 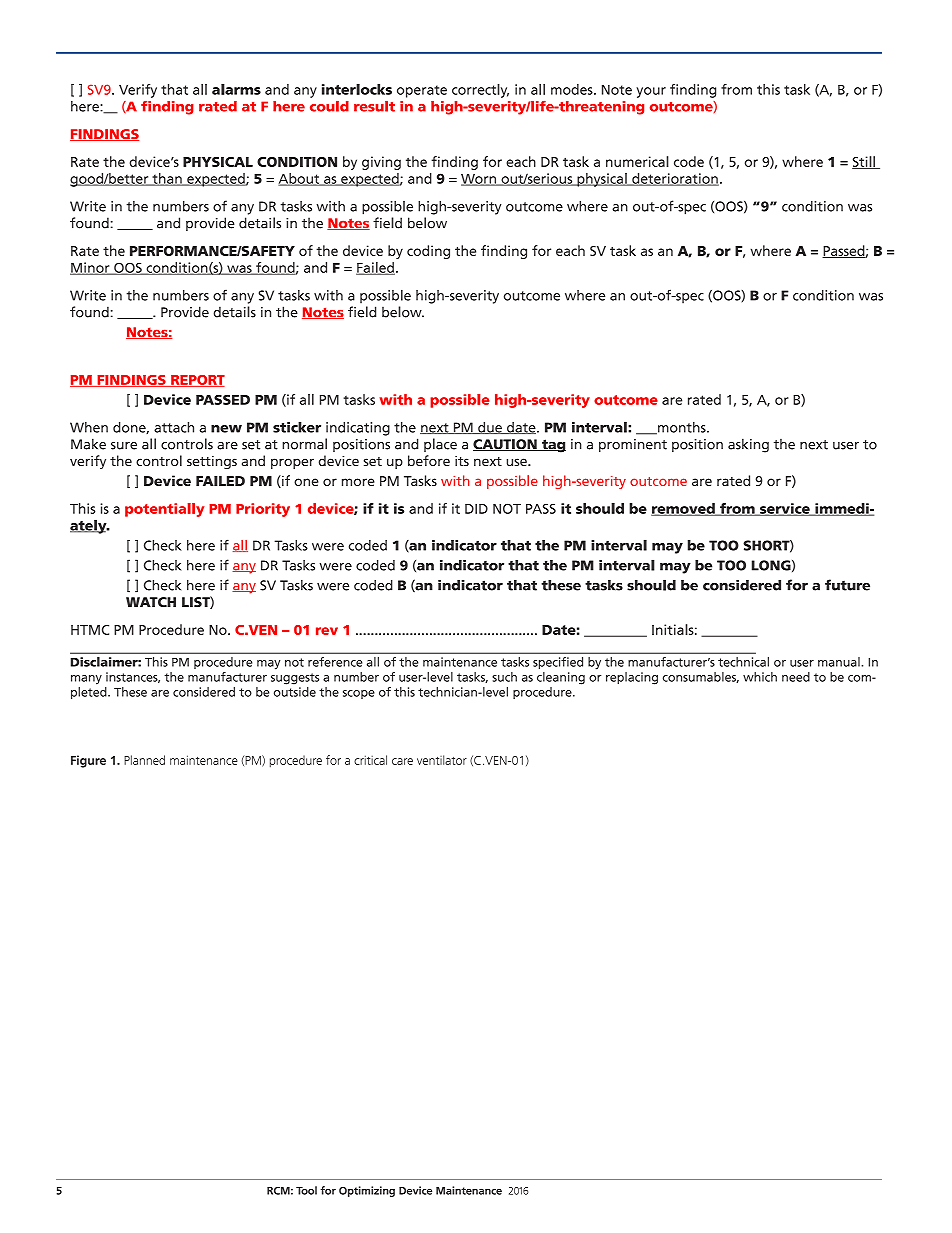 I want to click on ventilator, so click(x=442, y=760).
